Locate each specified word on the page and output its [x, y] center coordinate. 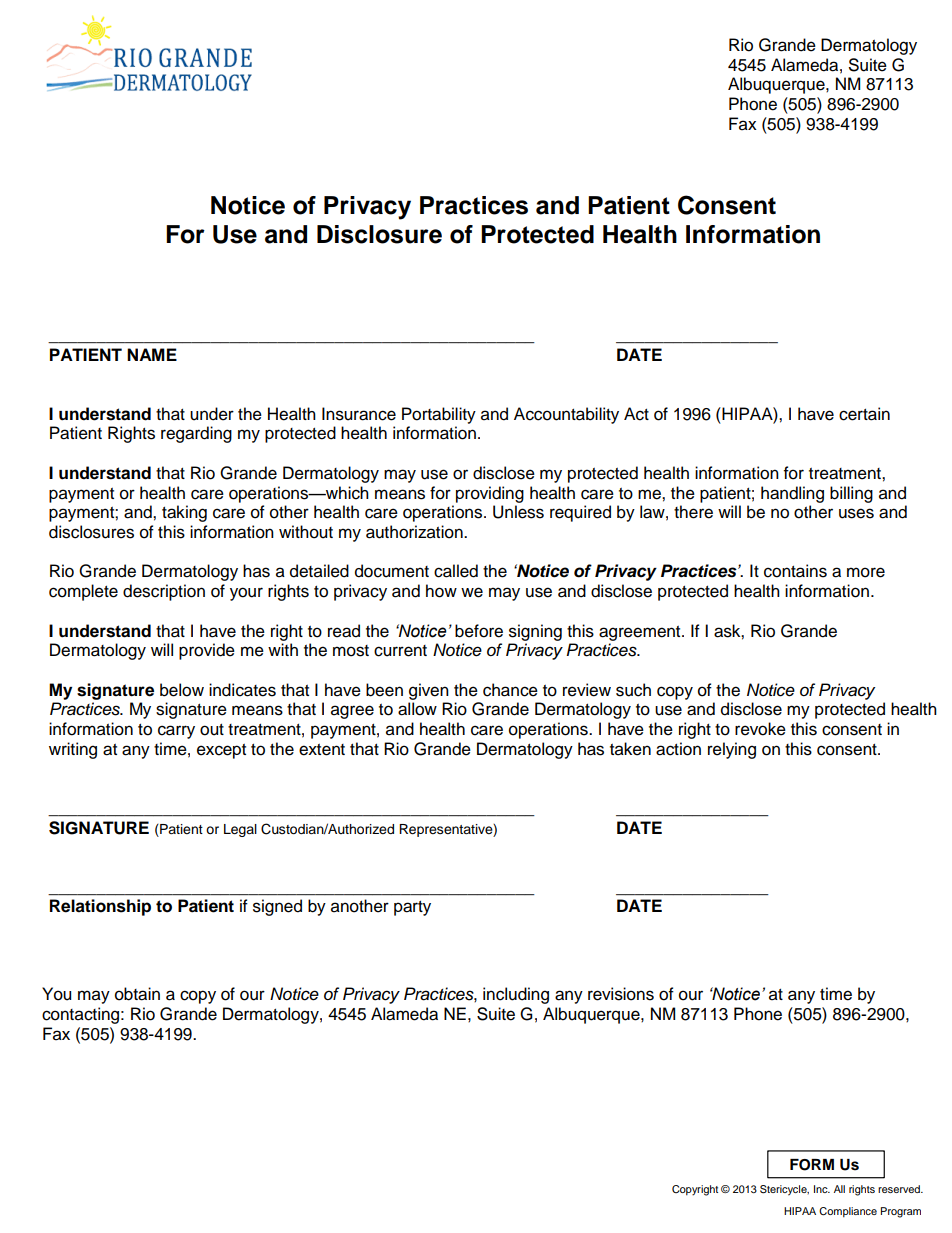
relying [732, 750]
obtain [137, 994]
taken [630, 749]
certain [864, 414]
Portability [439, 415]
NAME [152, 354]
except [221, 751]
